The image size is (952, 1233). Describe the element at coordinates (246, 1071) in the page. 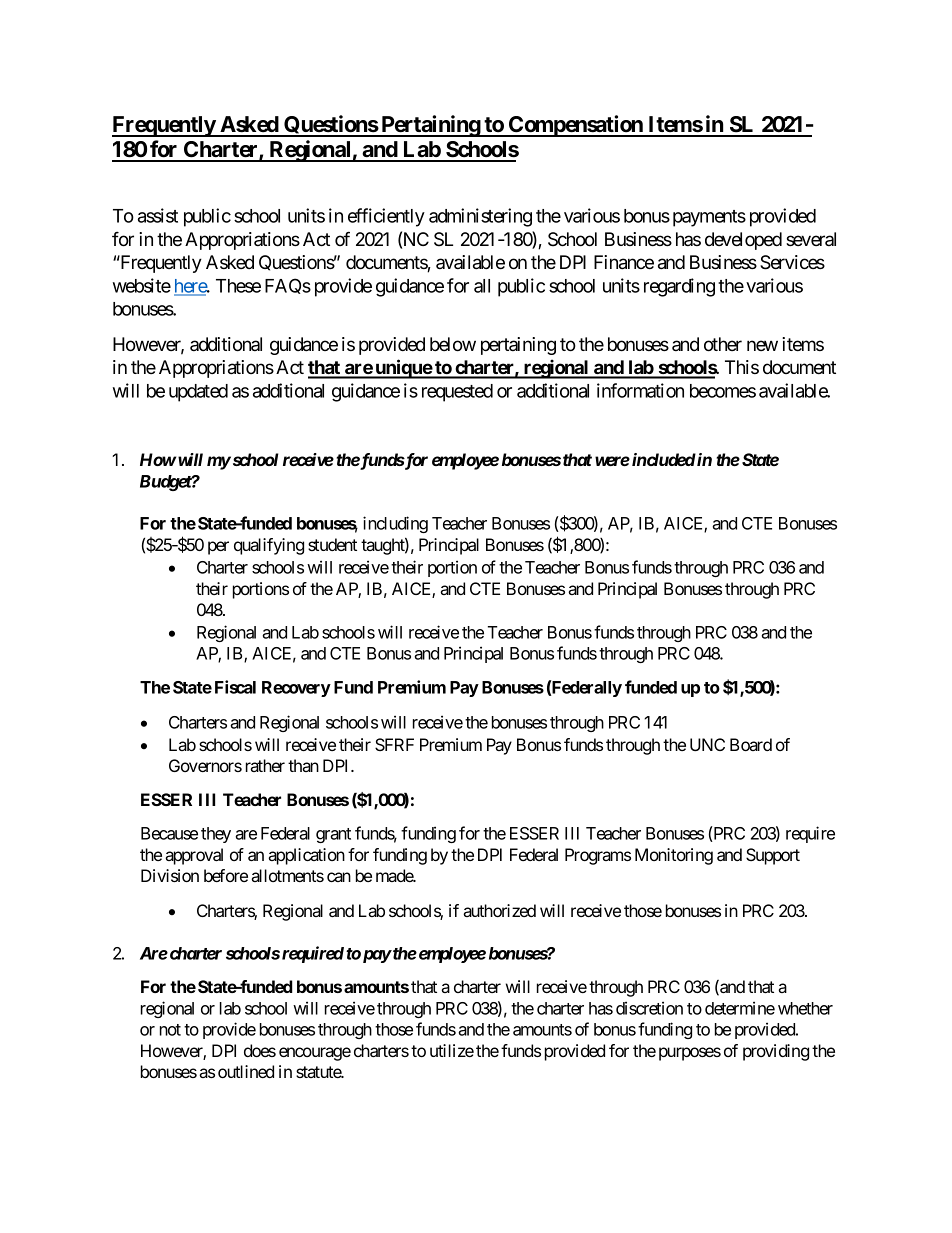

I see `outlined` at that location.
